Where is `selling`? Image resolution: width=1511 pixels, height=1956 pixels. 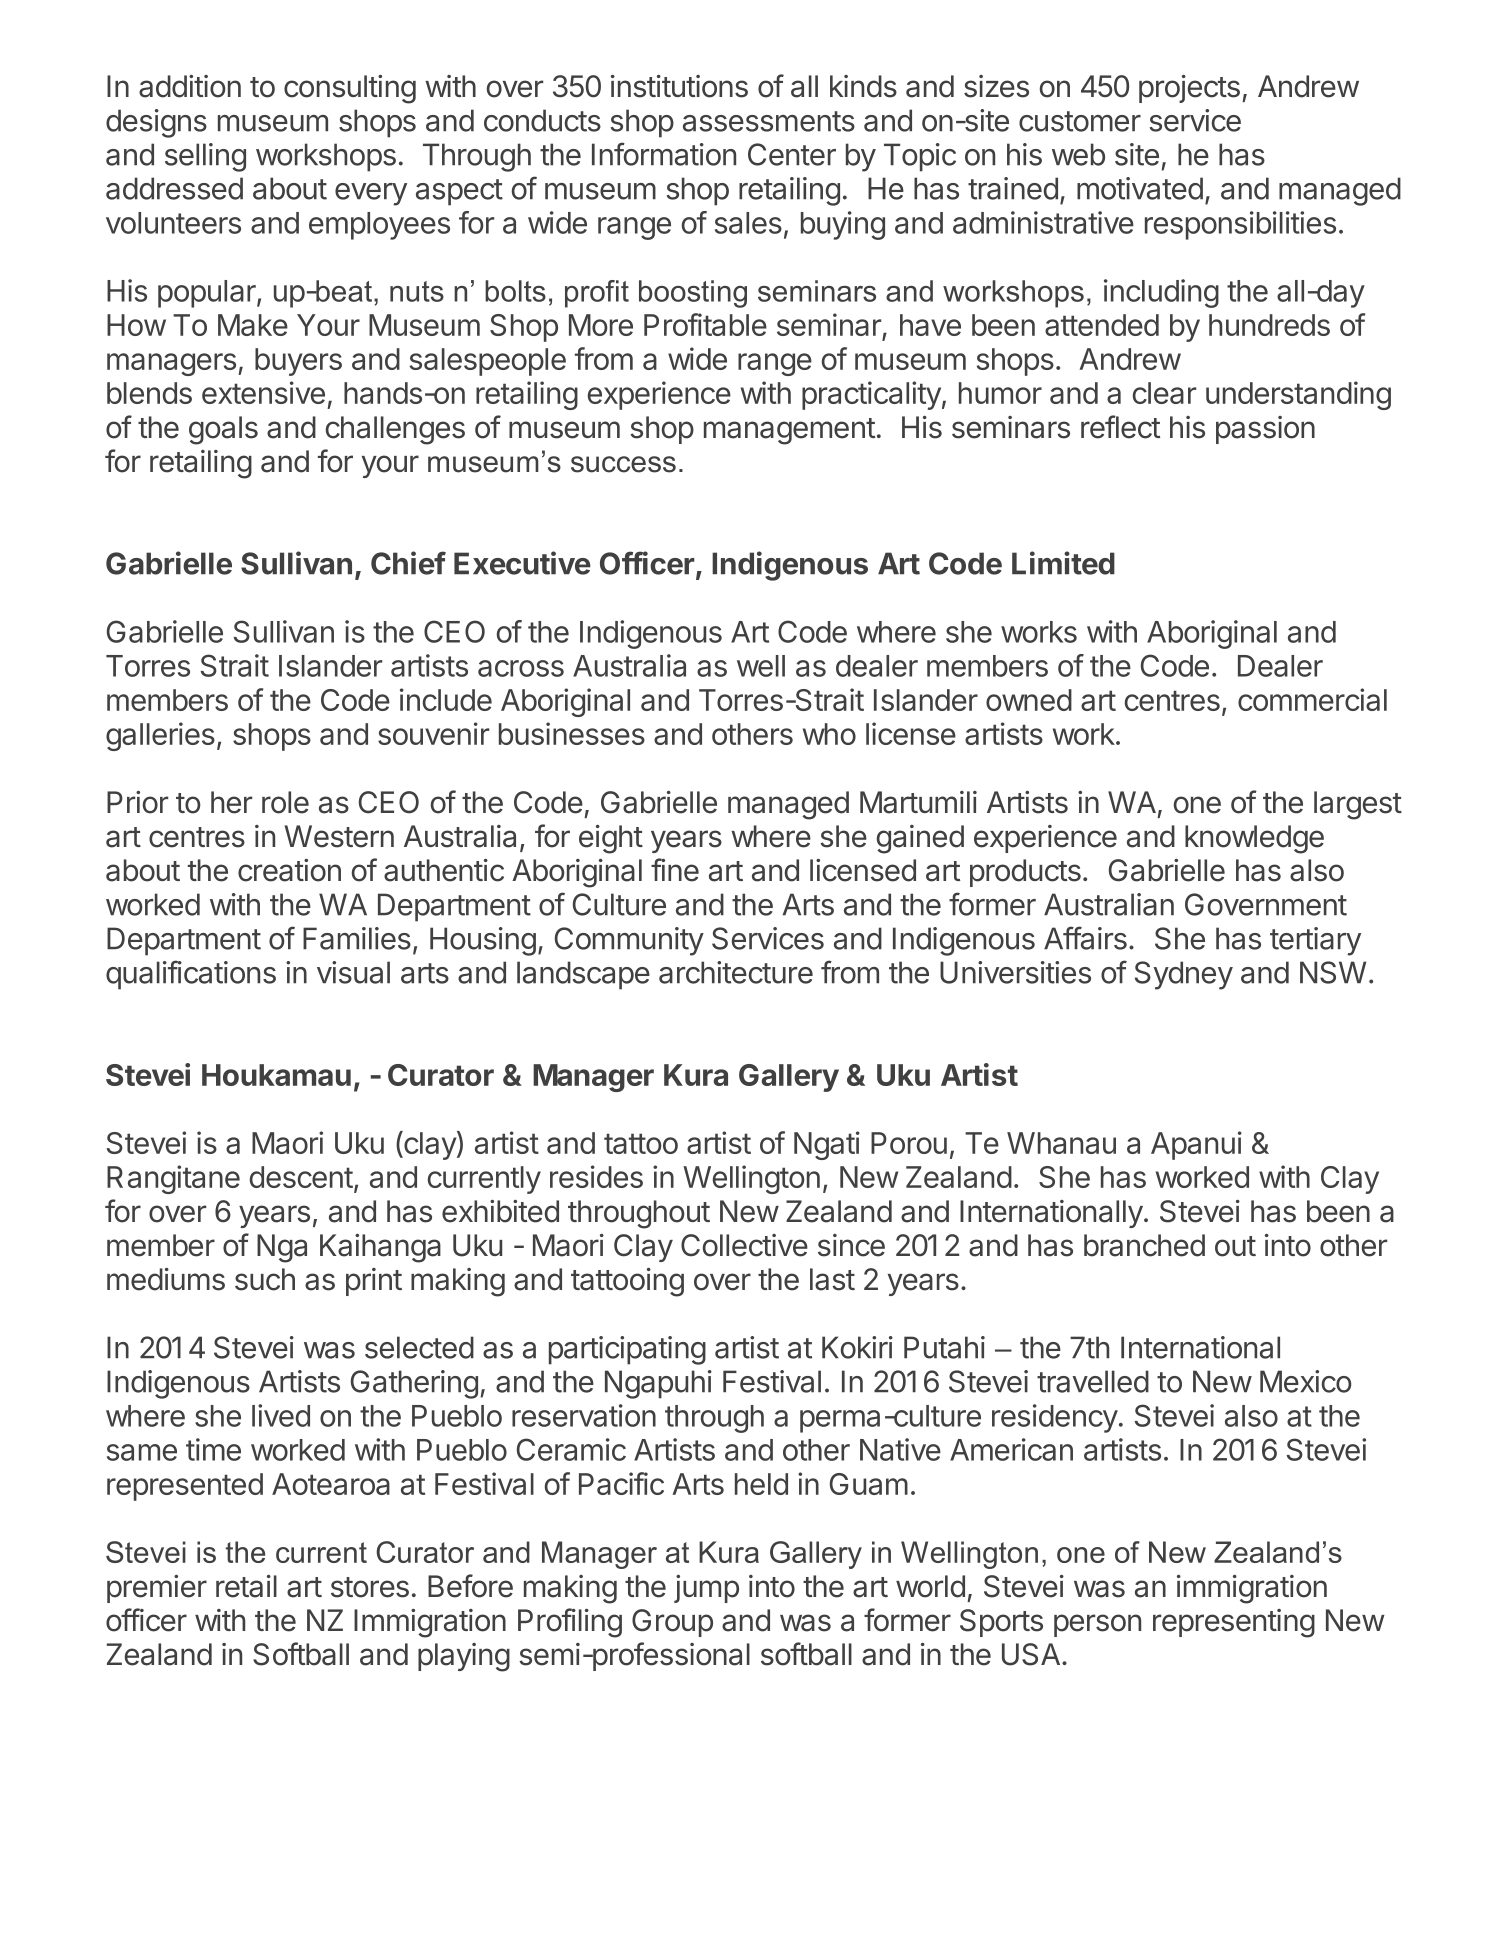
selling is located at coordinates (205, 157).
